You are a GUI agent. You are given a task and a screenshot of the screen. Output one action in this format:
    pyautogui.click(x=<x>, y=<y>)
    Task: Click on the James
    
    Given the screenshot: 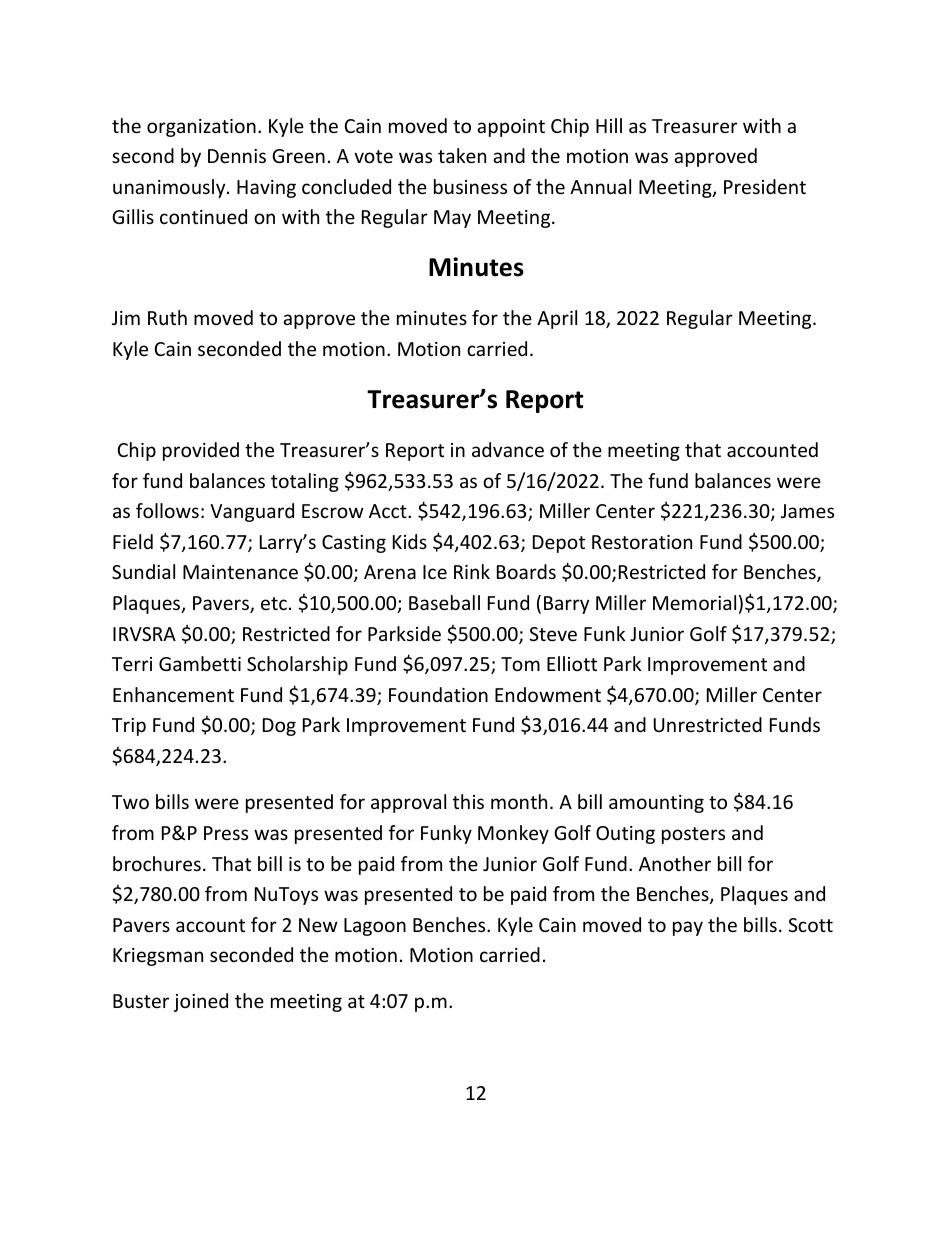 What is the action you would take?
    pyautogui.click(x=807, y=511)
